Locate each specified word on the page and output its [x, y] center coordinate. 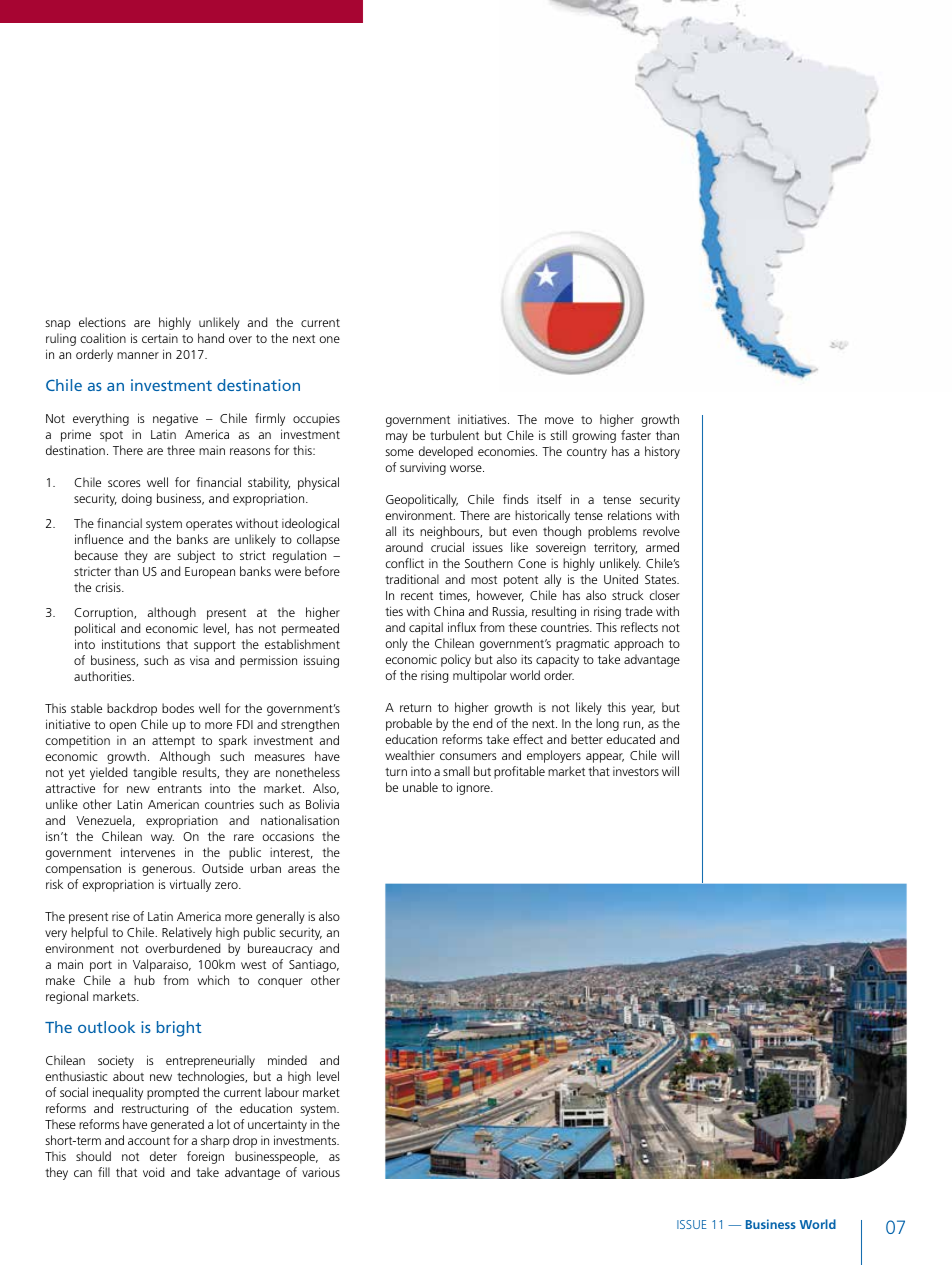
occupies [316, 420]
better [587, 739]
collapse [318, 540]
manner [138, 355]
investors [636, 771]
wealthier [410, 755]
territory [615, 548]
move [559, 420]
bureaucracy [280, 949]
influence [99, 539]
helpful [89, 933]
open [122, 727]
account [149, 1141]
